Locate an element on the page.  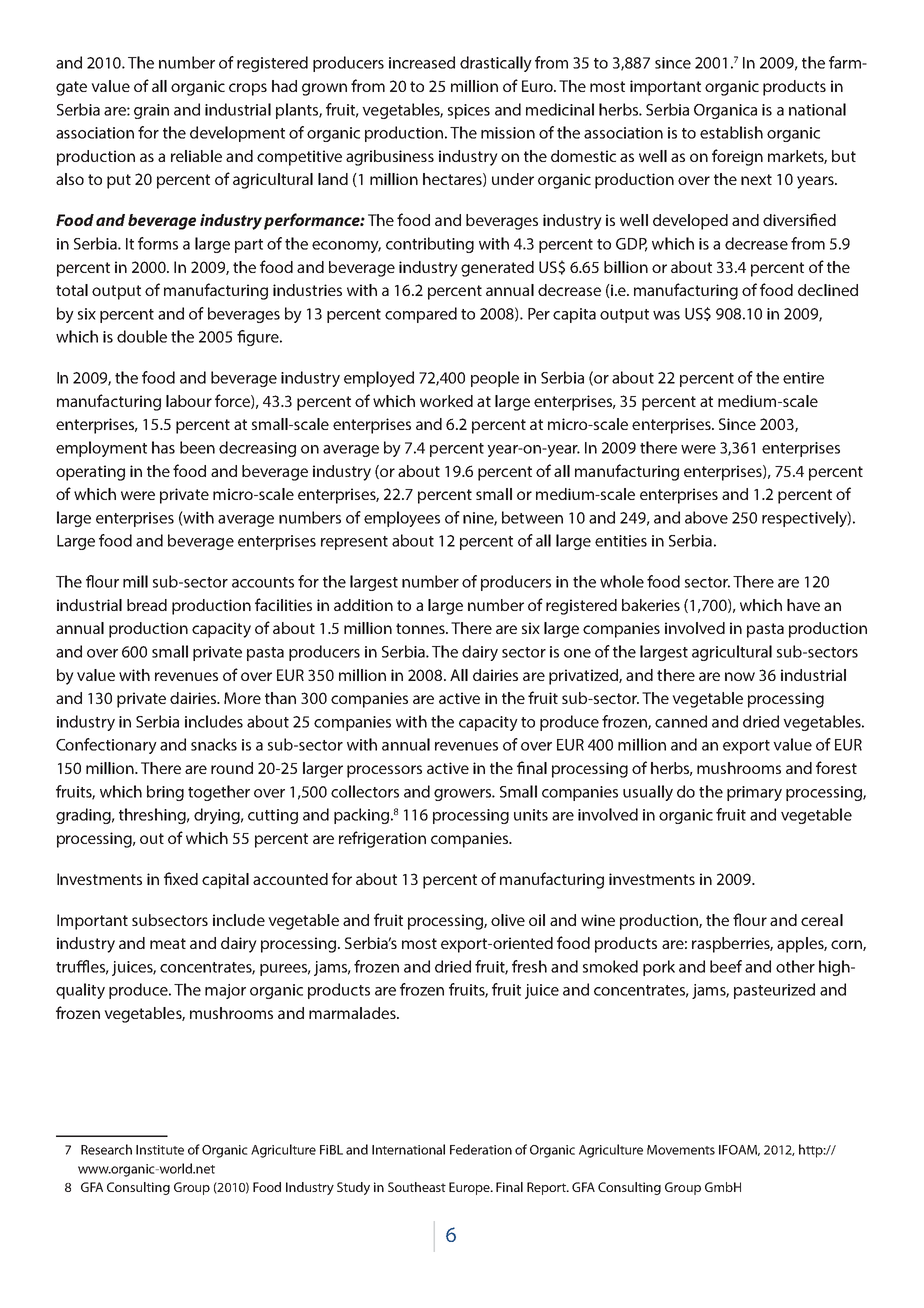
Institute is located at coordinates (160, 1150).
